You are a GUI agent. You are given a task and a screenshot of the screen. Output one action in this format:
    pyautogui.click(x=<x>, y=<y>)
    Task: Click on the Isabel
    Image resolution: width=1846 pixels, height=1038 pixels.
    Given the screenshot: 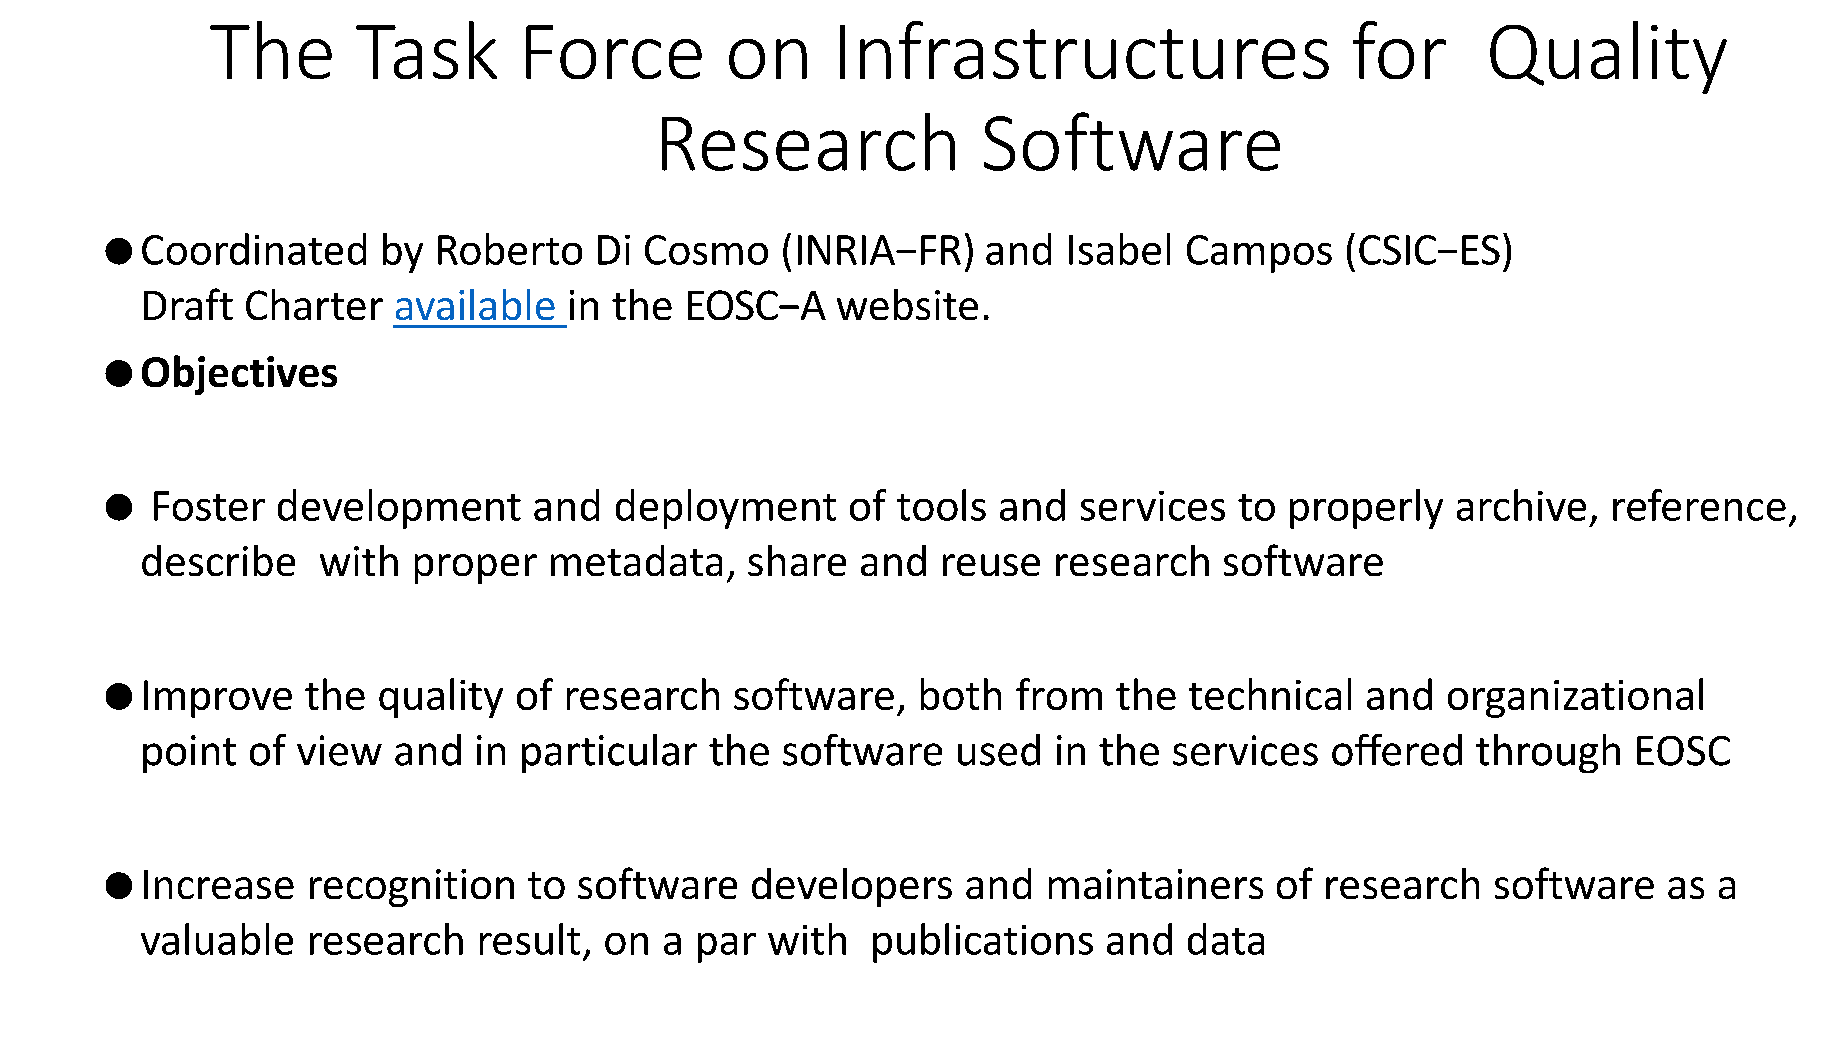 What is the action you would take?
    pyautogui.click(x=1119, y=249)
